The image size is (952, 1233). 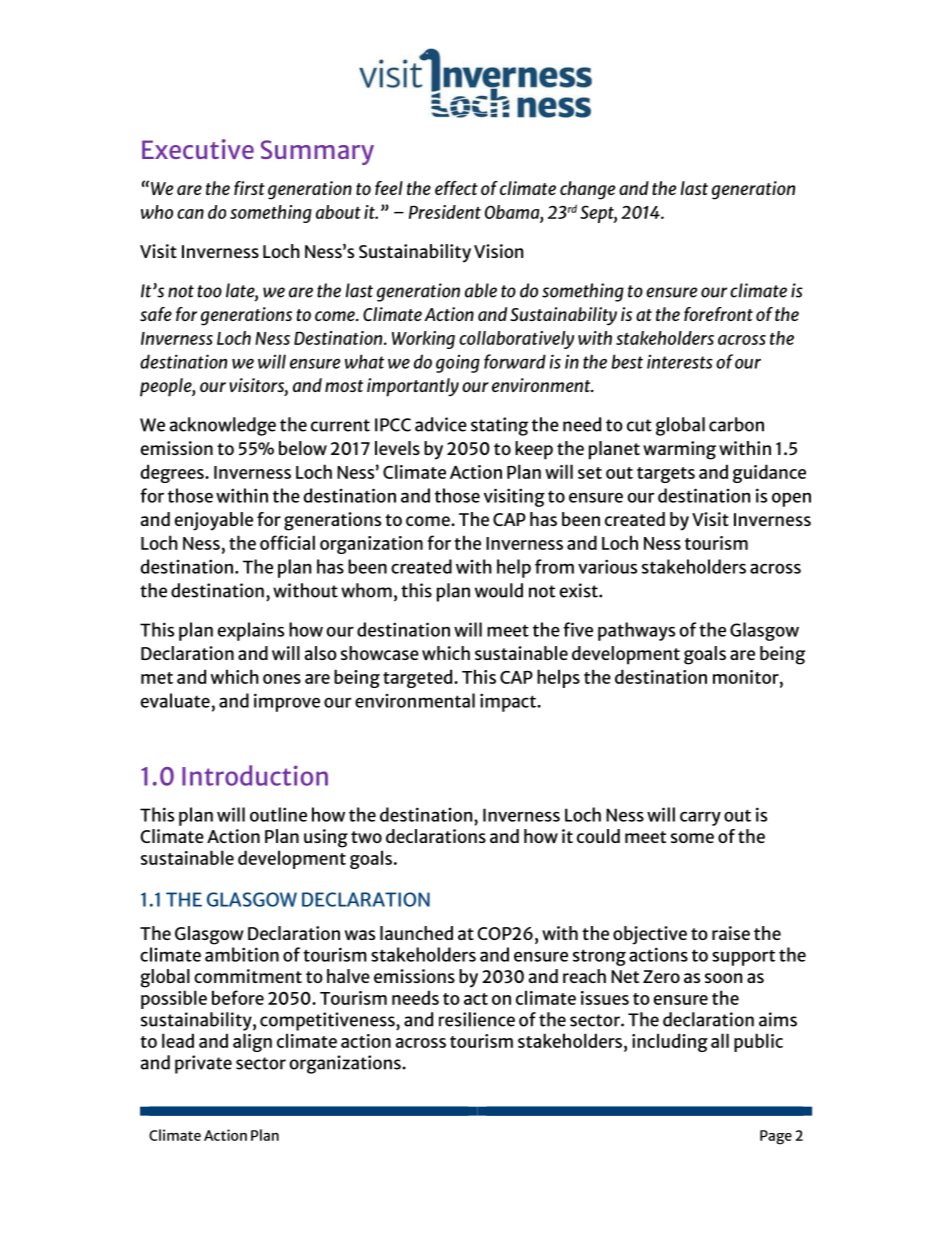 I want to click on effect, so click(x=456, y=188).
